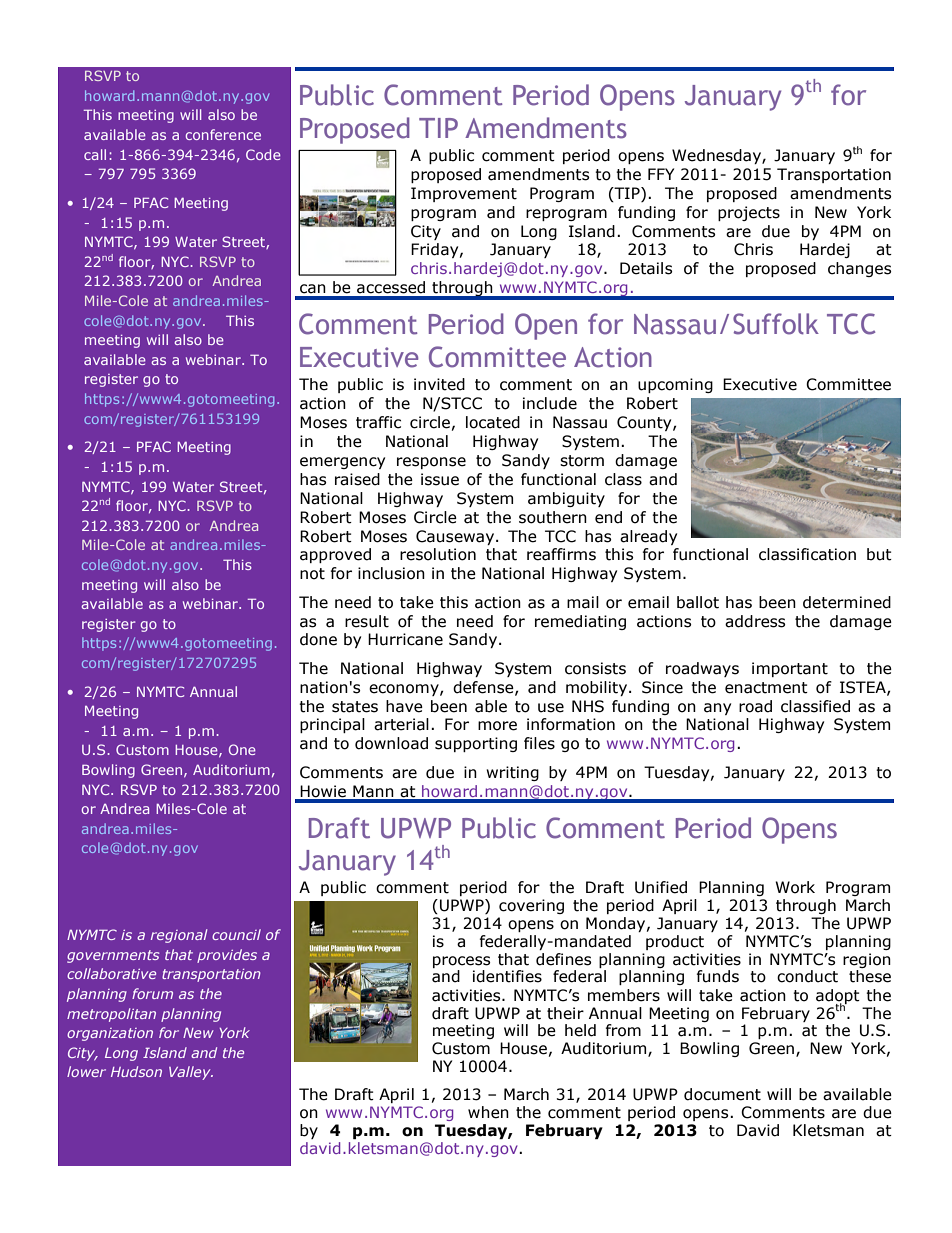 The width and height of the image is (952, 1233). I want to click on projects, so click(749, 213).
